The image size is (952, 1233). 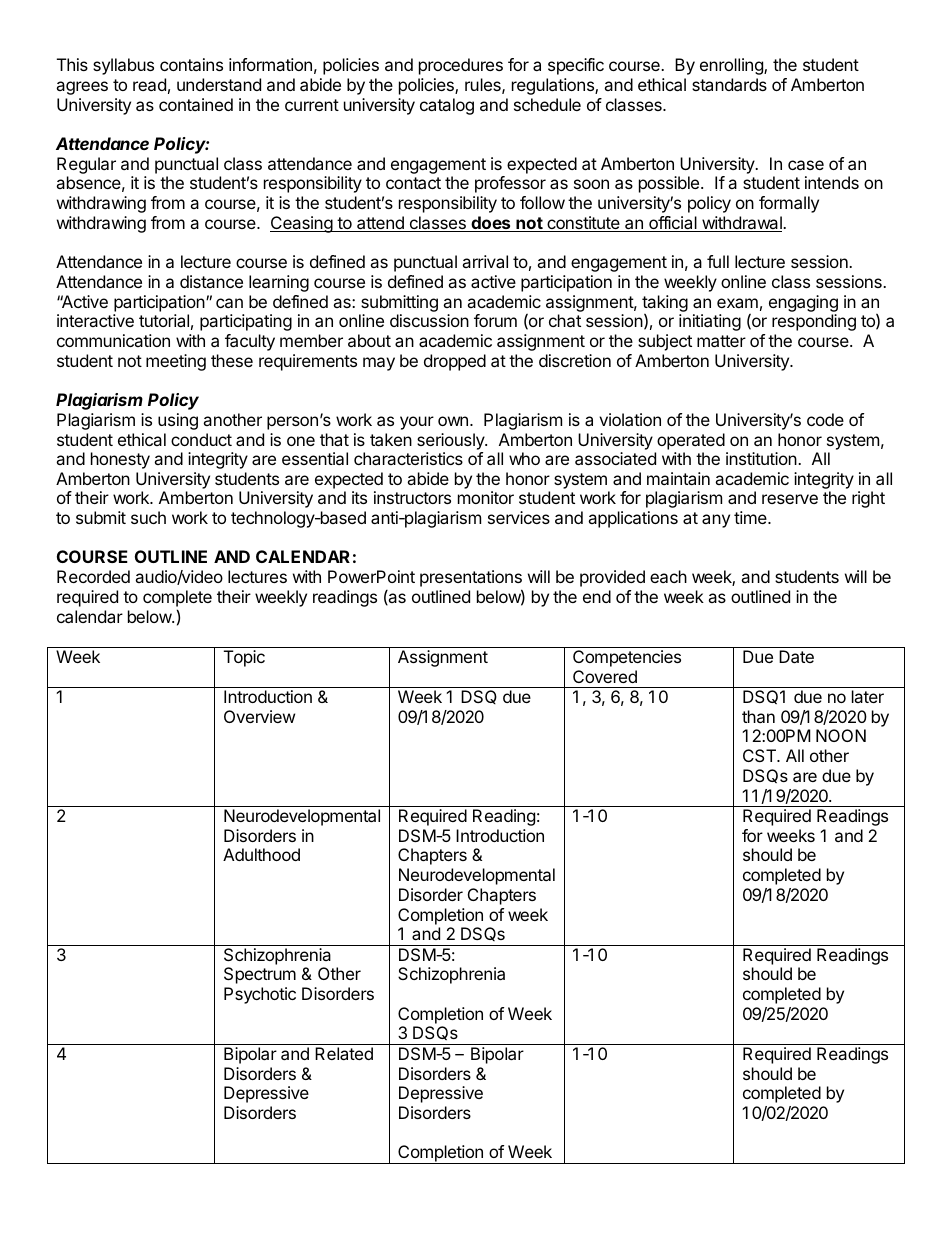 I want to click on catalog, so click(x=447, y=106).
